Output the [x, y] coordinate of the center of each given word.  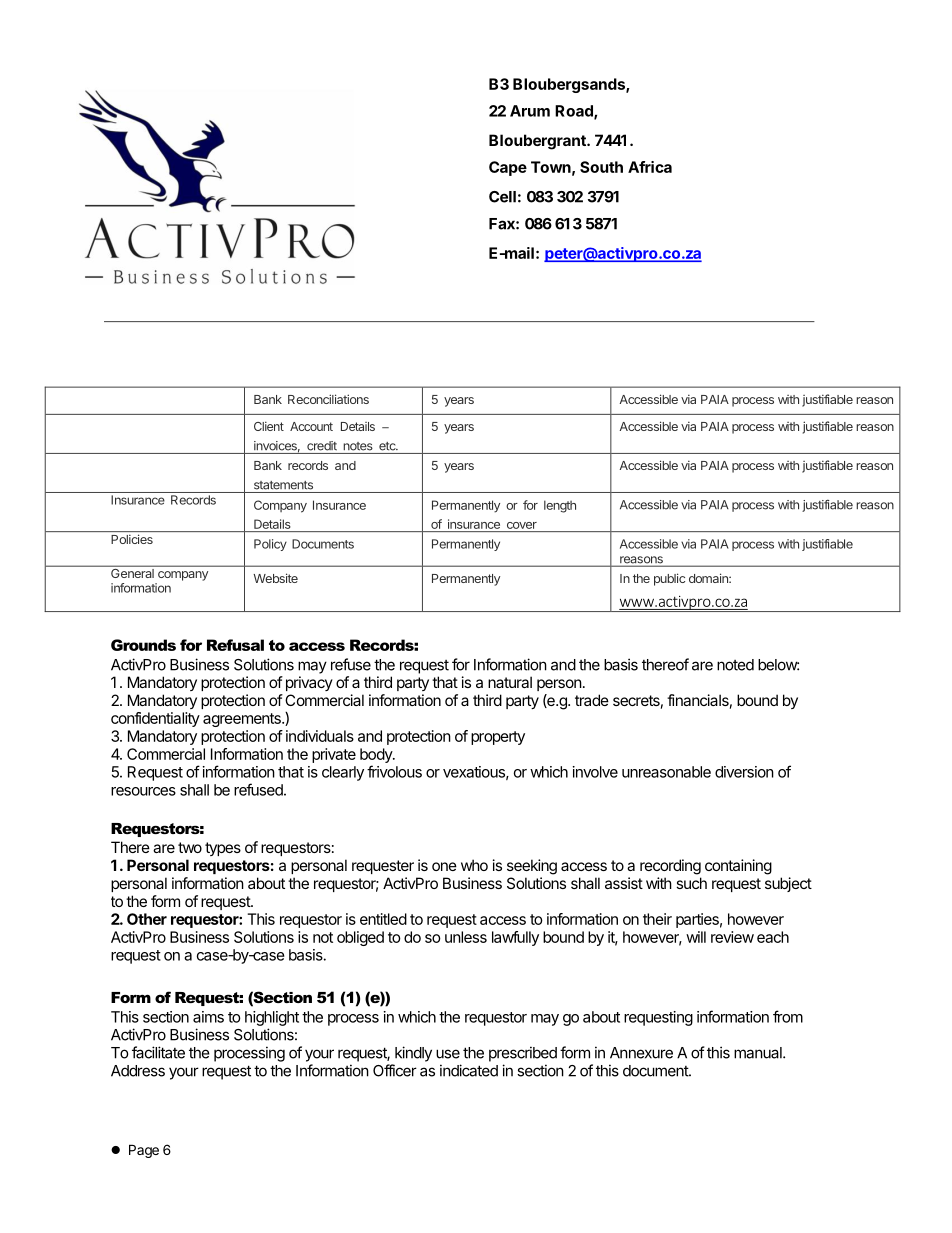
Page [144, 1151]
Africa [650, 167]
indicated [469, 1070]
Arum [530, 111]
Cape [508, 168]
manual [759, 1053]
